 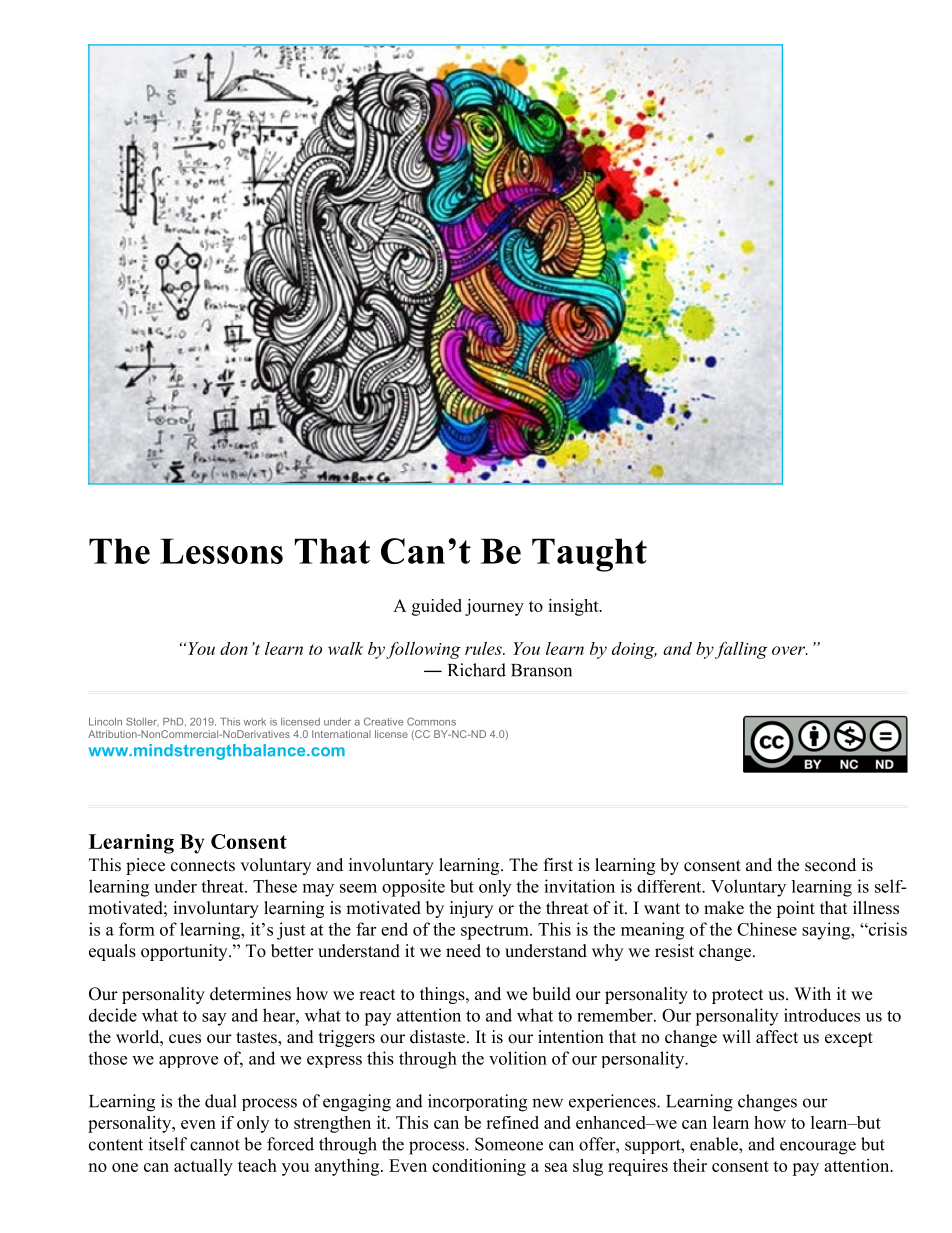 What do you see at coordinates (494, 607) in the document?
I see `journey` at bounding box center [494, 607].
